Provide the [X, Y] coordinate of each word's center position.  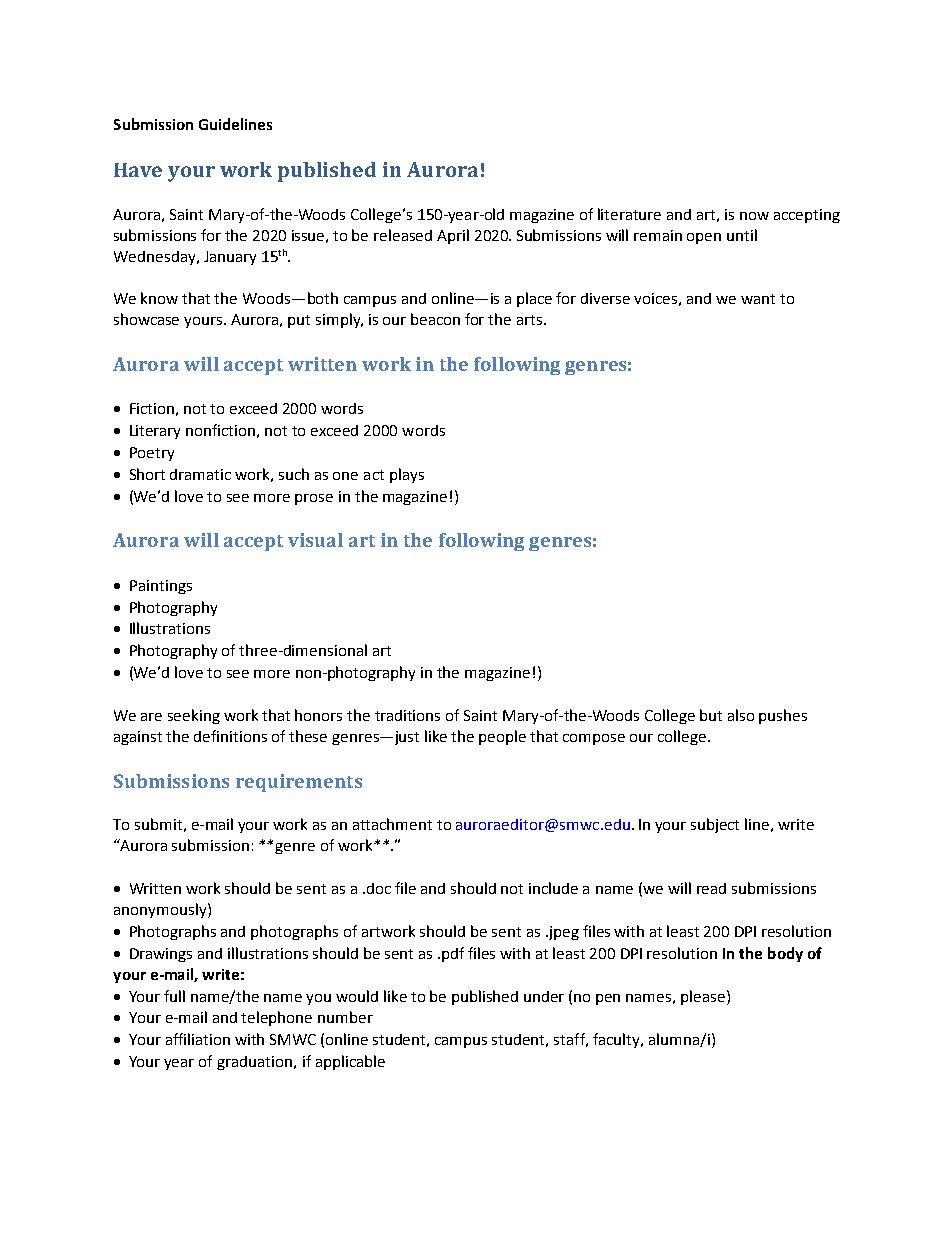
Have [138, 170]
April [453, 236]
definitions [230, 736]
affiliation [198, 1039]
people [502, 737]
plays [407, 475]
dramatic [200, 474]
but [711, 715]
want [758, 299]
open [704, 238]
